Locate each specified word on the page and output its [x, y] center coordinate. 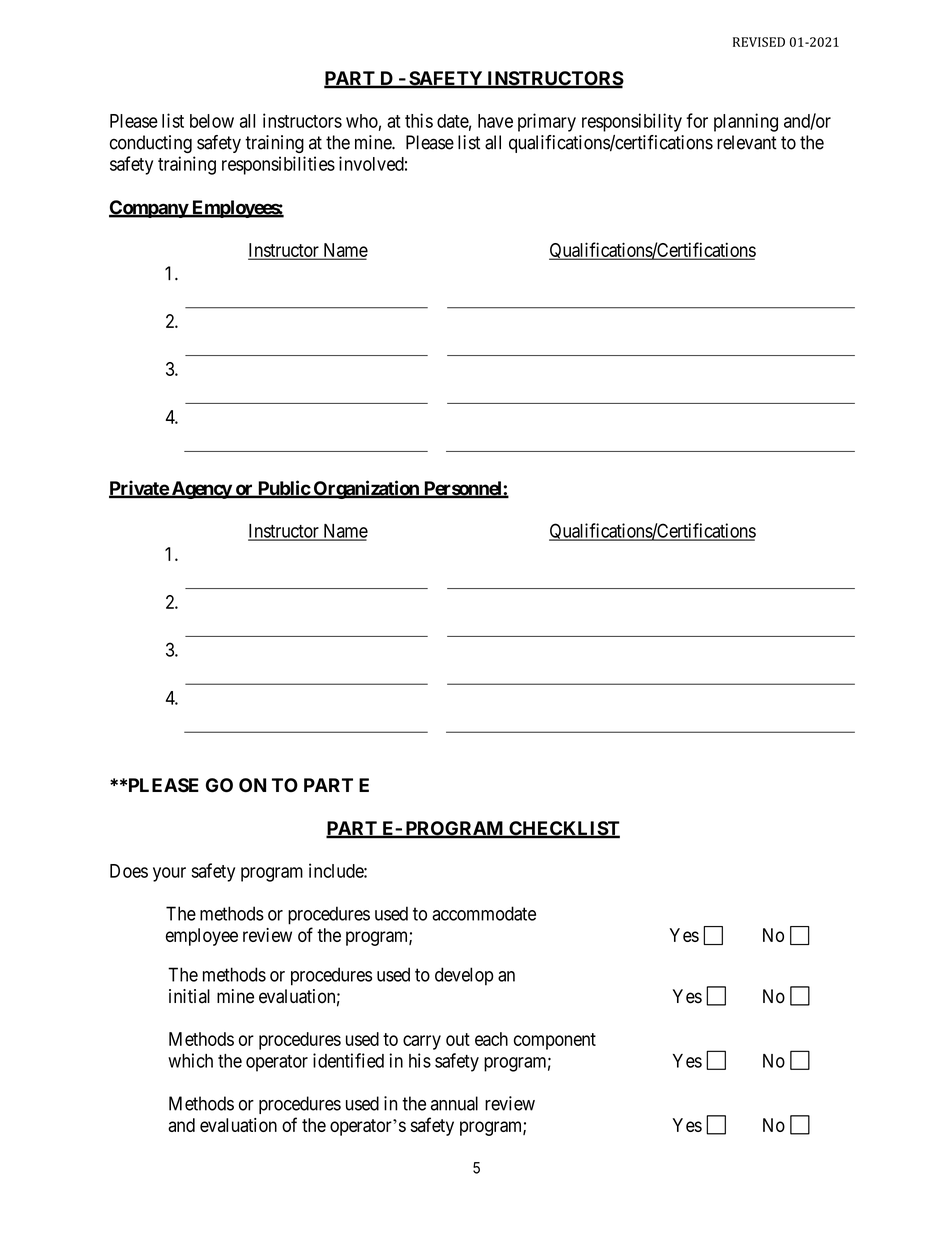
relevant [747, 142]
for [697, 120]
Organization [366, 489]
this [419, 120]
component [555, 1041]
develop [464, 976]
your [169, 874]
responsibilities [278, 165]
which [190, 1060]
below [212, 121]
